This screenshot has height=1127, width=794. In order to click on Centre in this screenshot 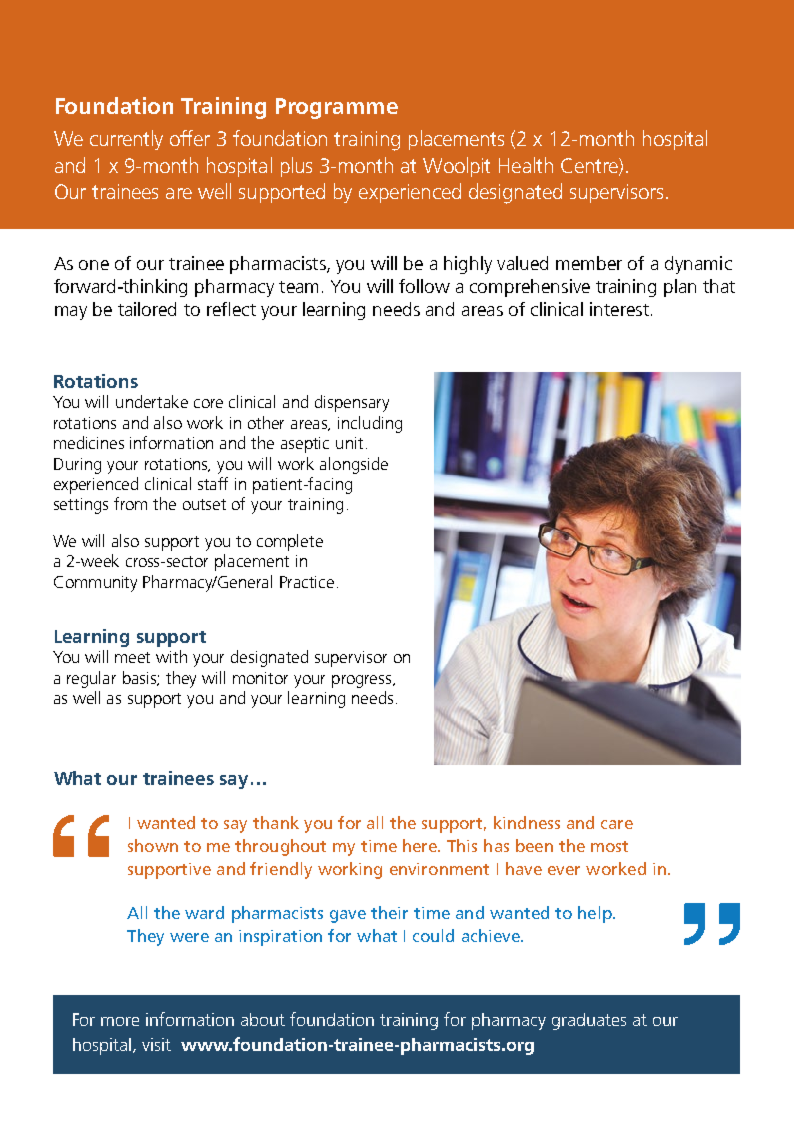, I will do `click(590, 166)`.
